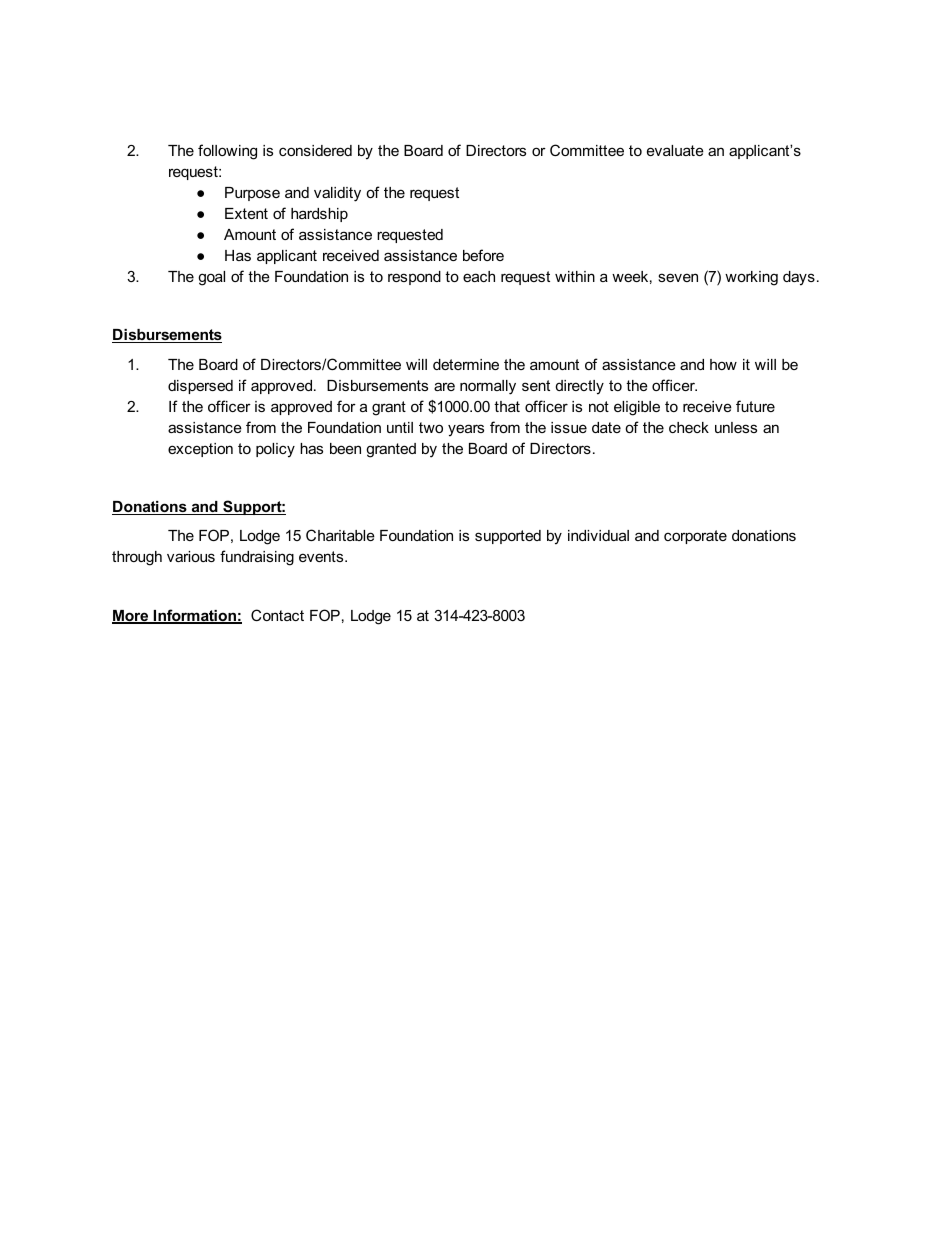  Describe the element at coordinates (751, 278) in the screenshot. I see `working` at that location.
